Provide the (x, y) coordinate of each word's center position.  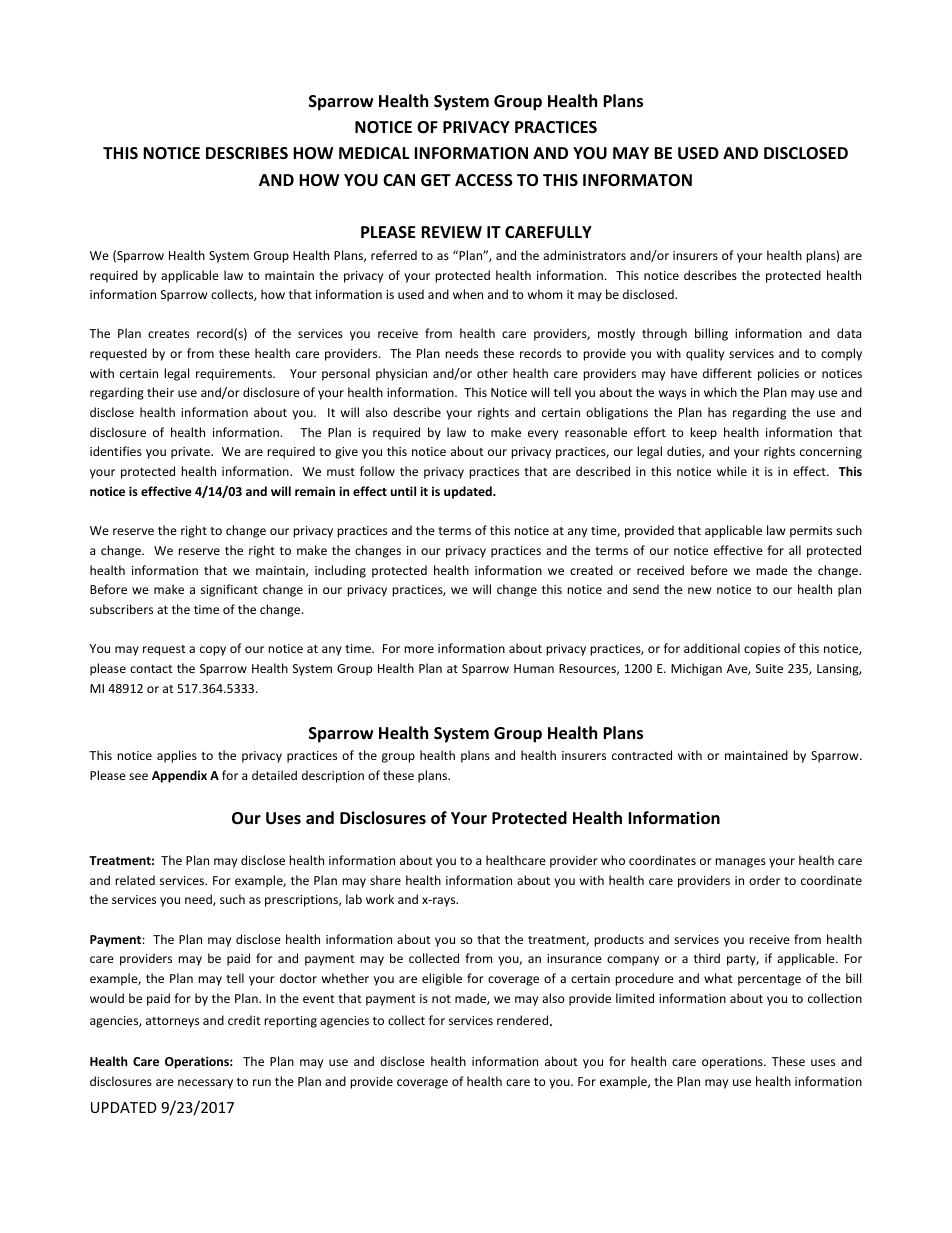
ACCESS (484, 180)
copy (213, 651)
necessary (205, 1084)
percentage (769, 980)
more (419, 649)
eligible (442, 979)
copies (762, 650)
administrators (584, 255)
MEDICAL (374, 153)
